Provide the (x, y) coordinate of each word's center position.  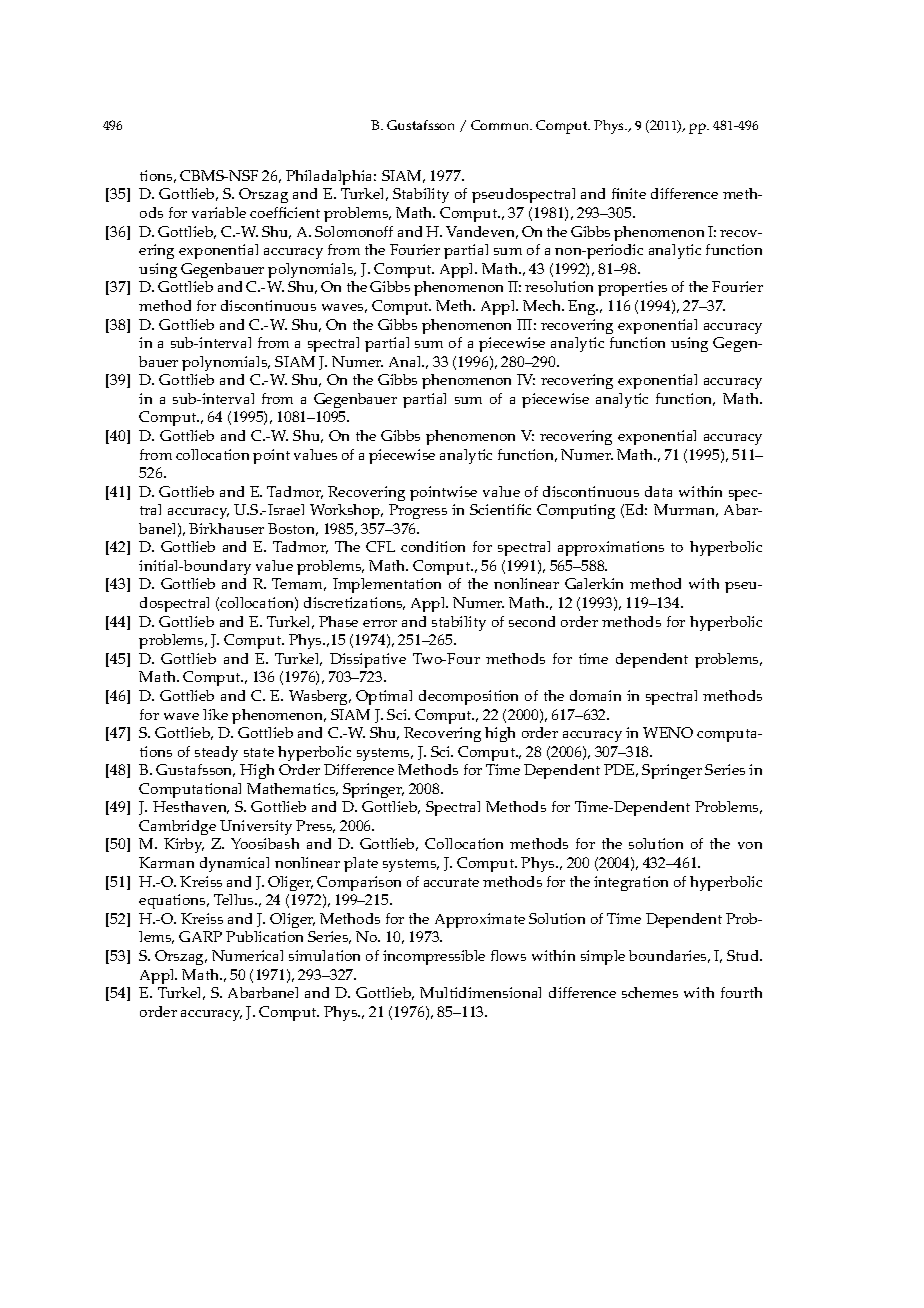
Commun (501, 125)
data (658, 491)
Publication (264, 936)
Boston (293, 529)
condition (433, 546)
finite (629, 193)
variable (219, 212)
